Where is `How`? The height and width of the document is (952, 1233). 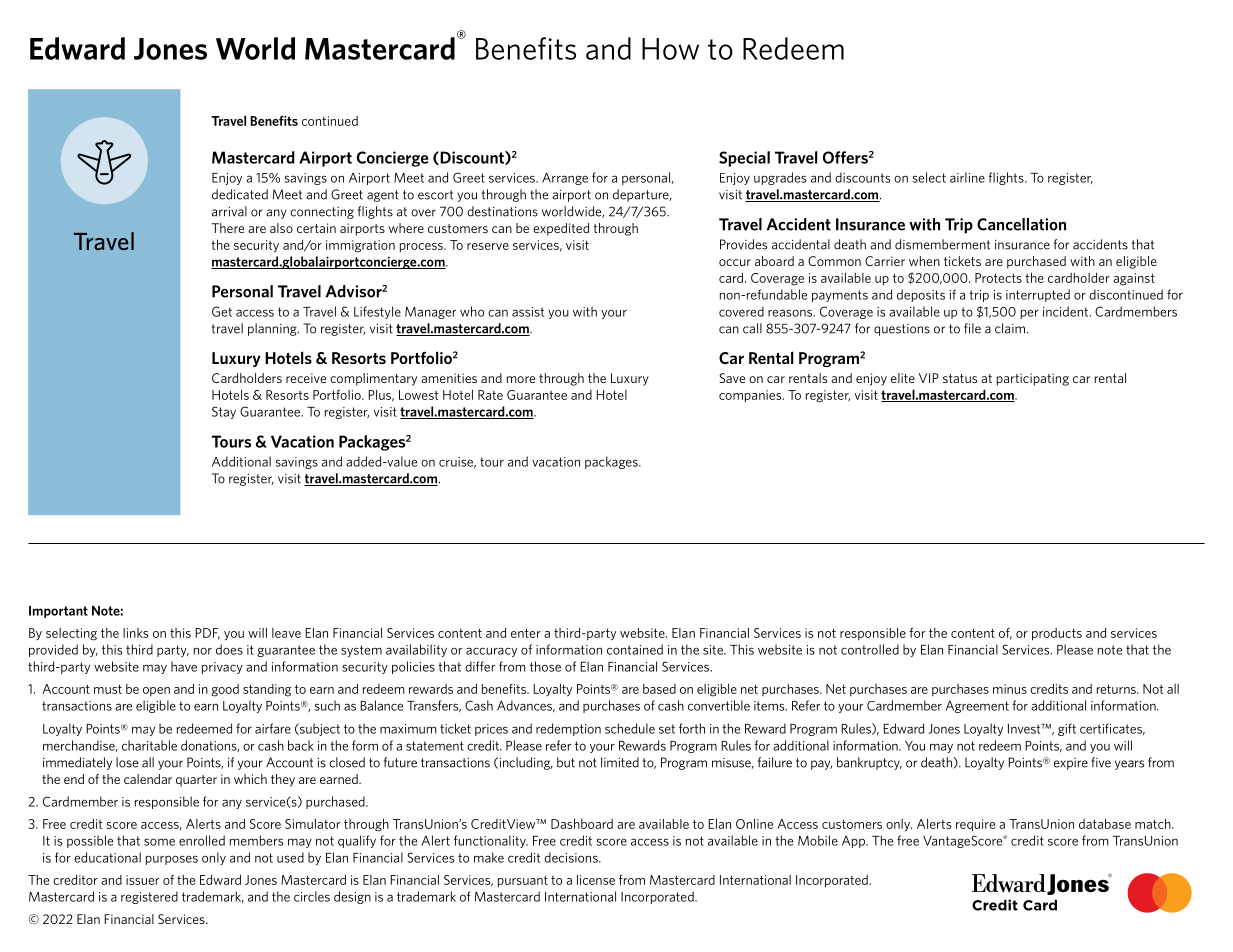
How is located at coordinates (670, 49).
